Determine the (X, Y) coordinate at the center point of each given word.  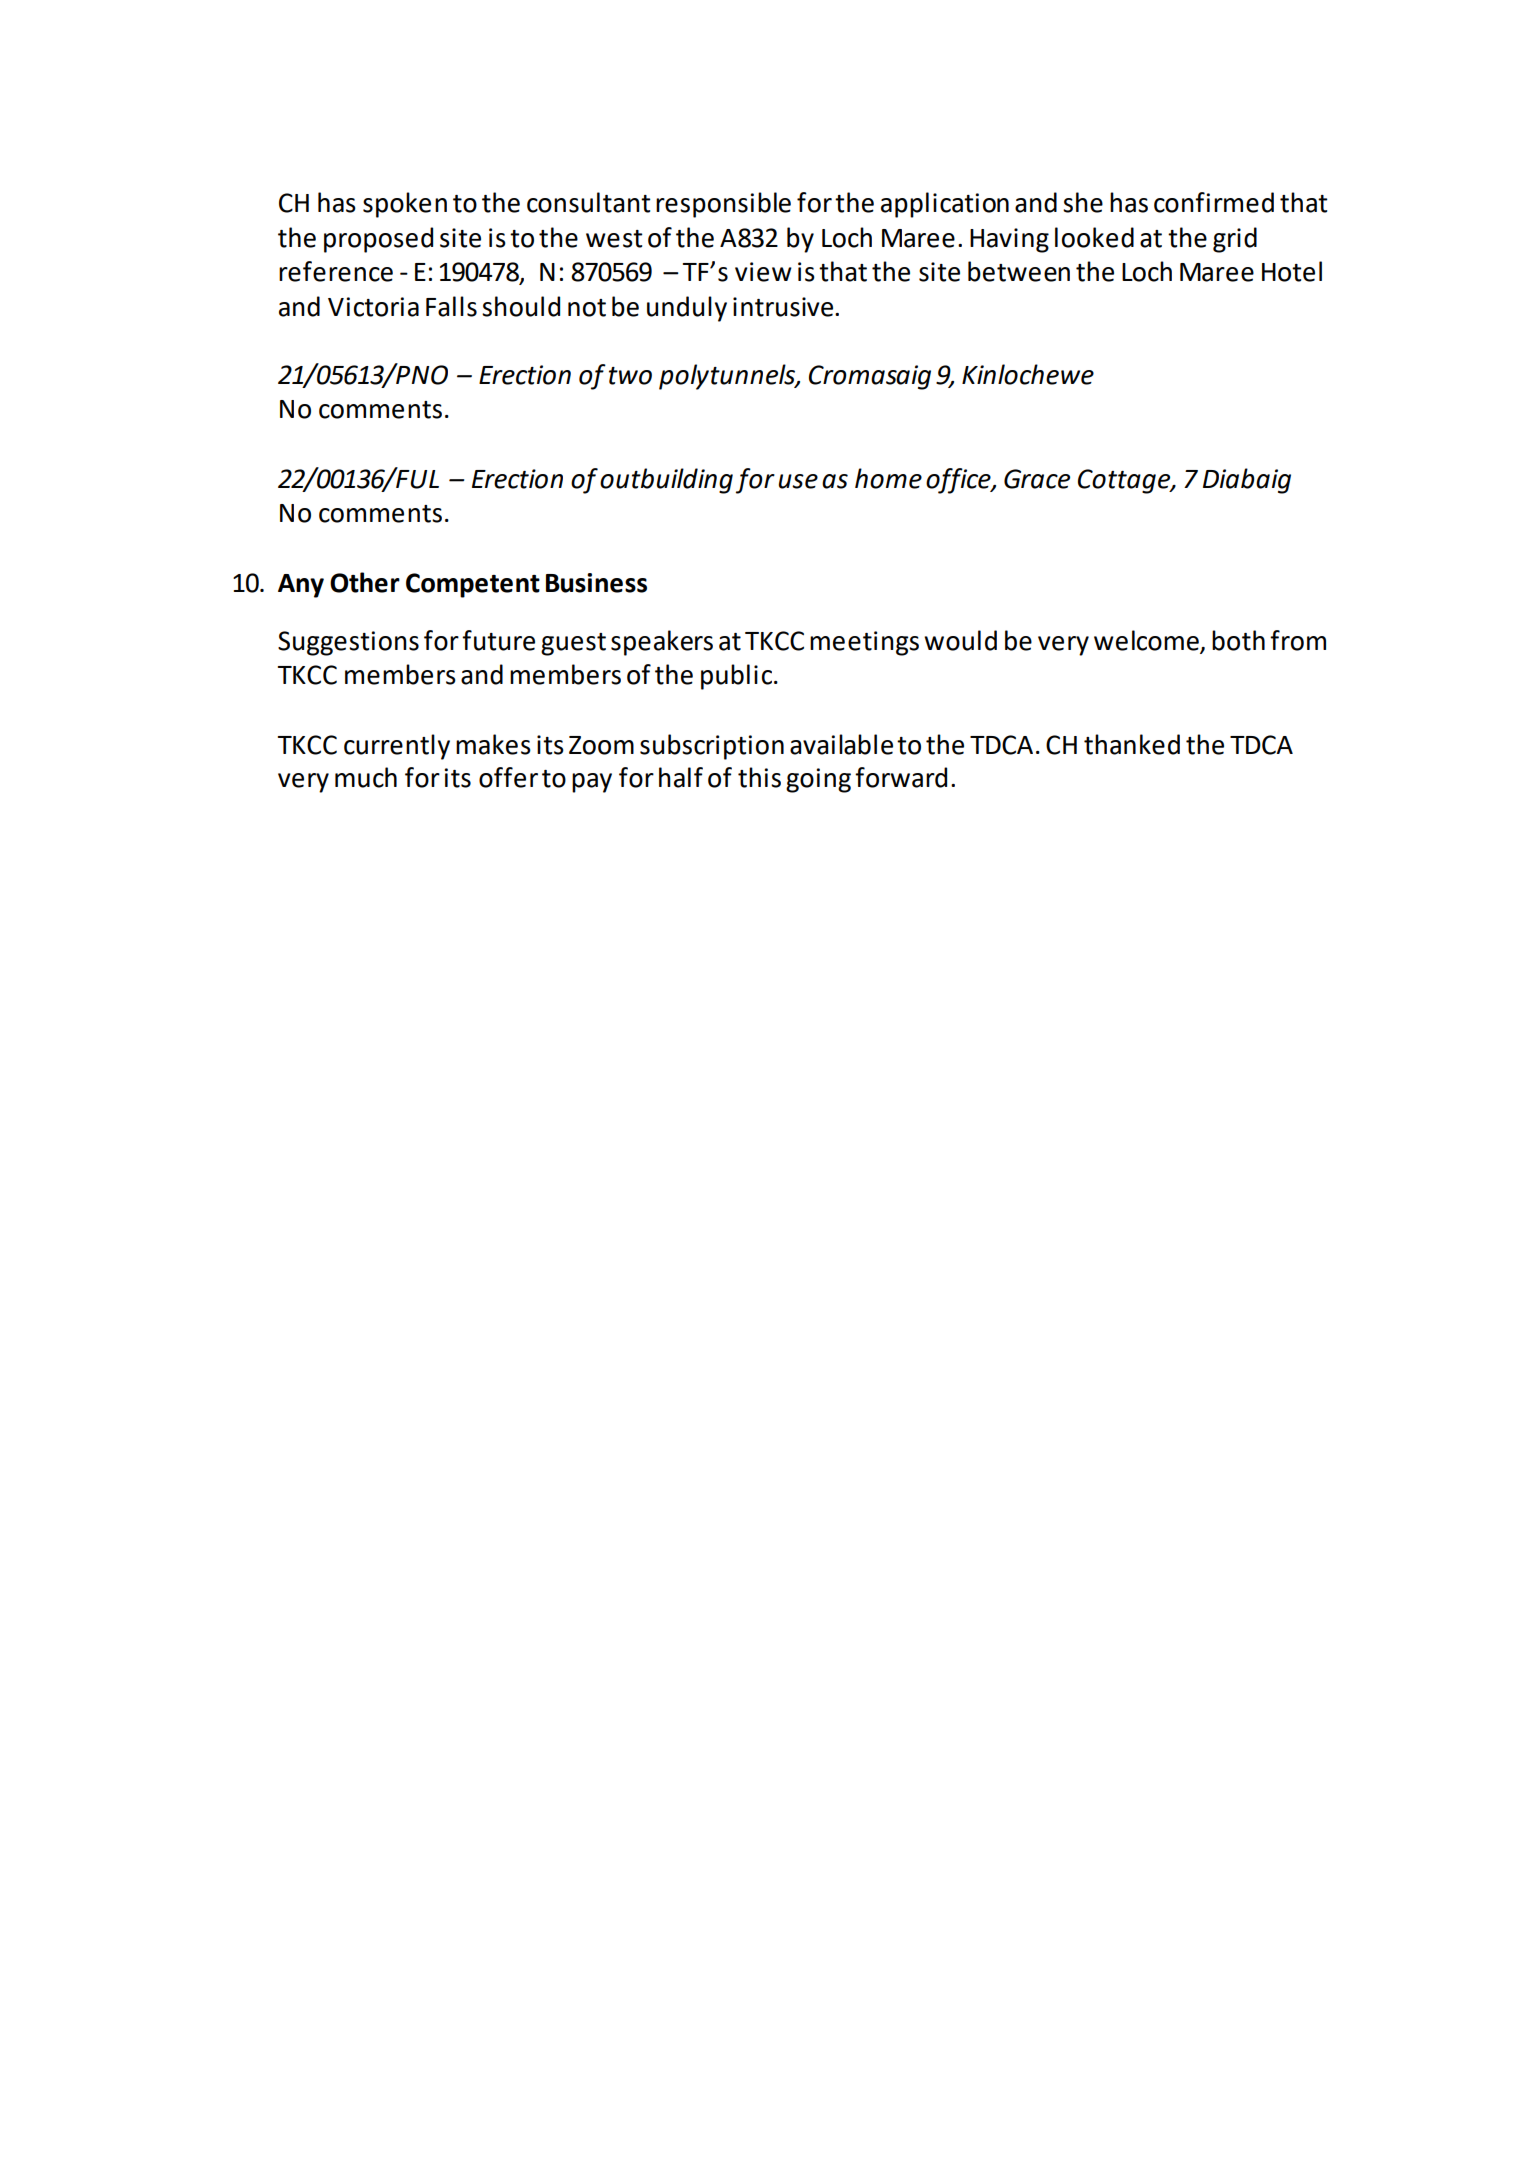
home (888, 478)
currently (397, 747)
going (818, 780)
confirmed (1214, 202)
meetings (864, 643)
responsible (723, 205)
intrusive (784, 307)
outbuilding (666, 481)
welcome (1146, 640)
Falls (451, 306)
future (498, 640)
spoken (405, 205)
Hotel (1292, 271)
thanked (1132, 744)
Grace (1037, 479)
